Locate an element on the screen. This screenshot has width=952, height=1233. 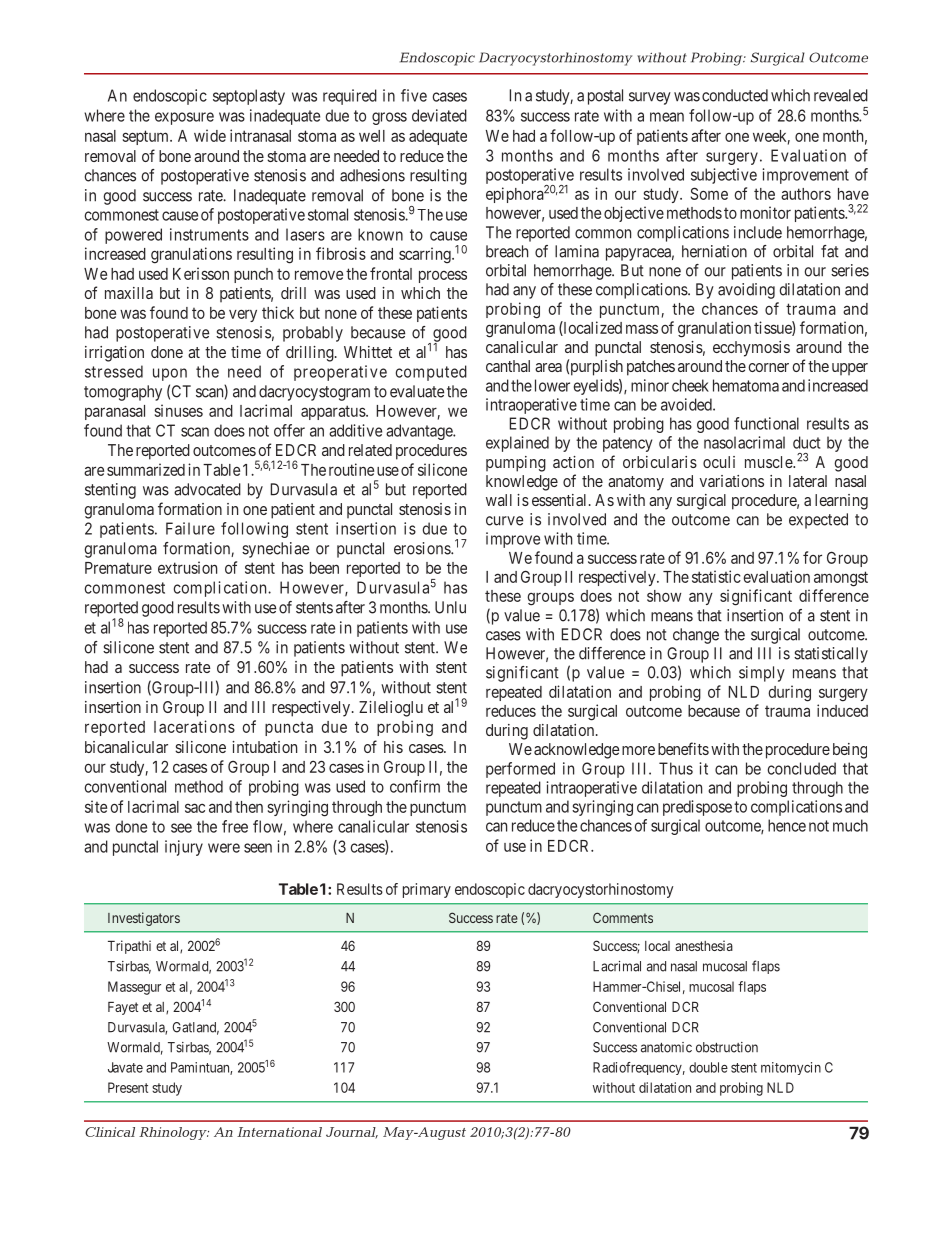
subjective is located at coordinates (724, 176).
